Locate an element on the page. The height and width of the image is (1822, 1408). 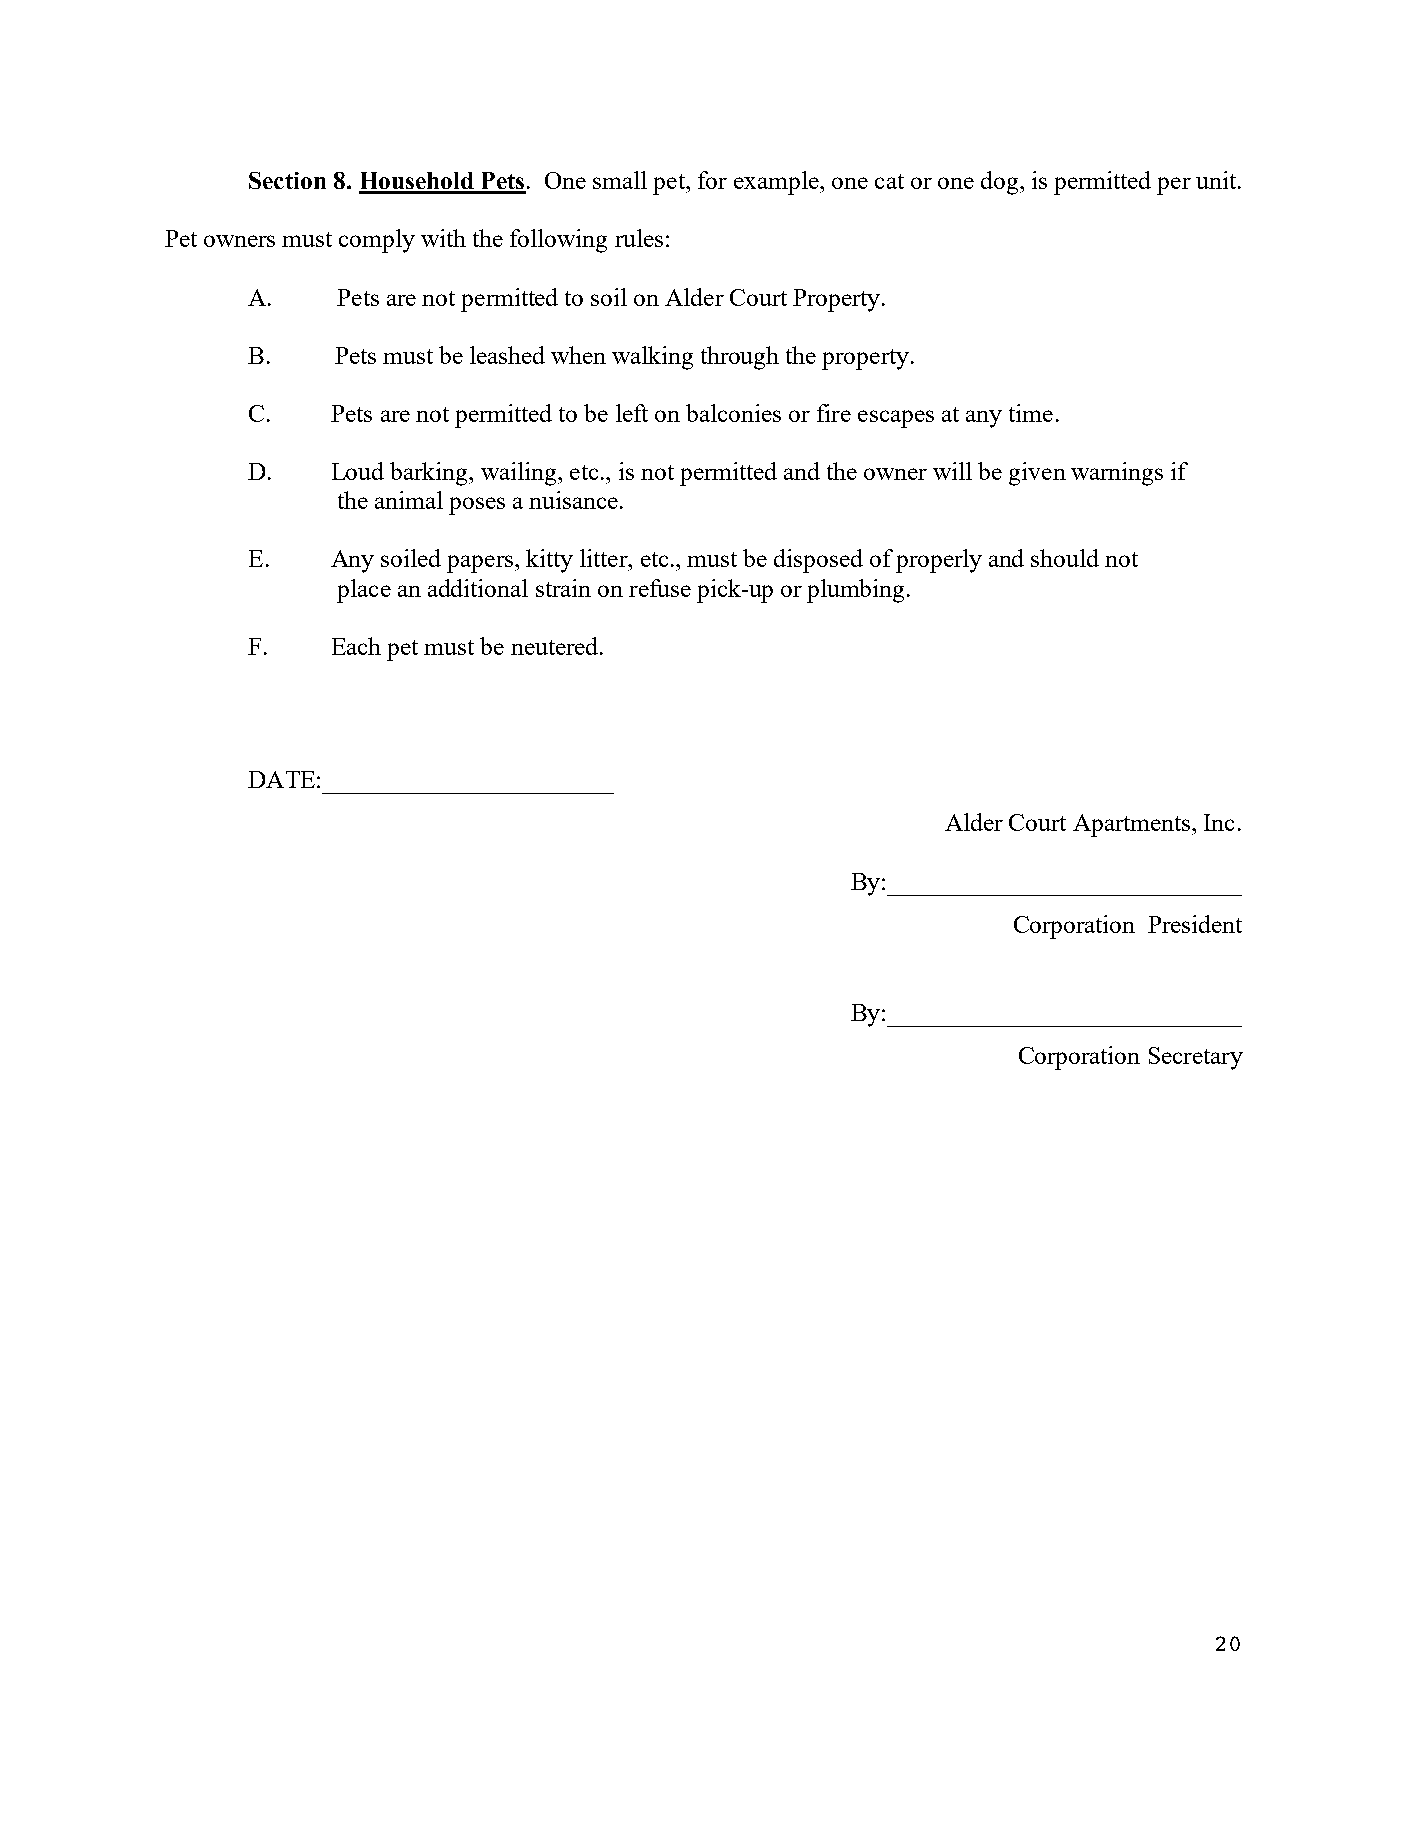
Apartments is located at coordinates (1131, 825).
